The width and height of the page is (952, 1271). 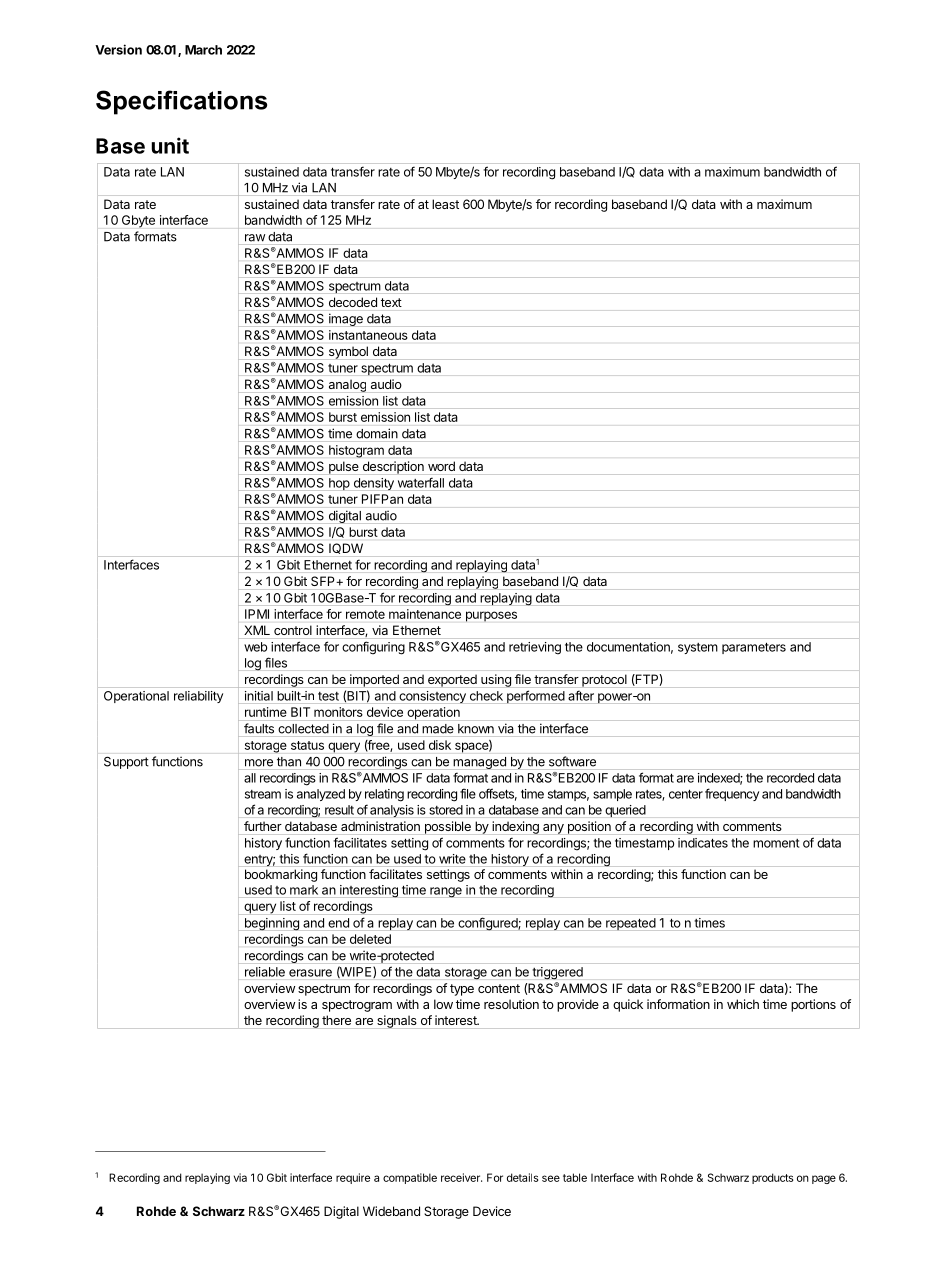 What do you see at coordinates (391, 302) in the page?
I see `text` at bounding box center [391, 302].
